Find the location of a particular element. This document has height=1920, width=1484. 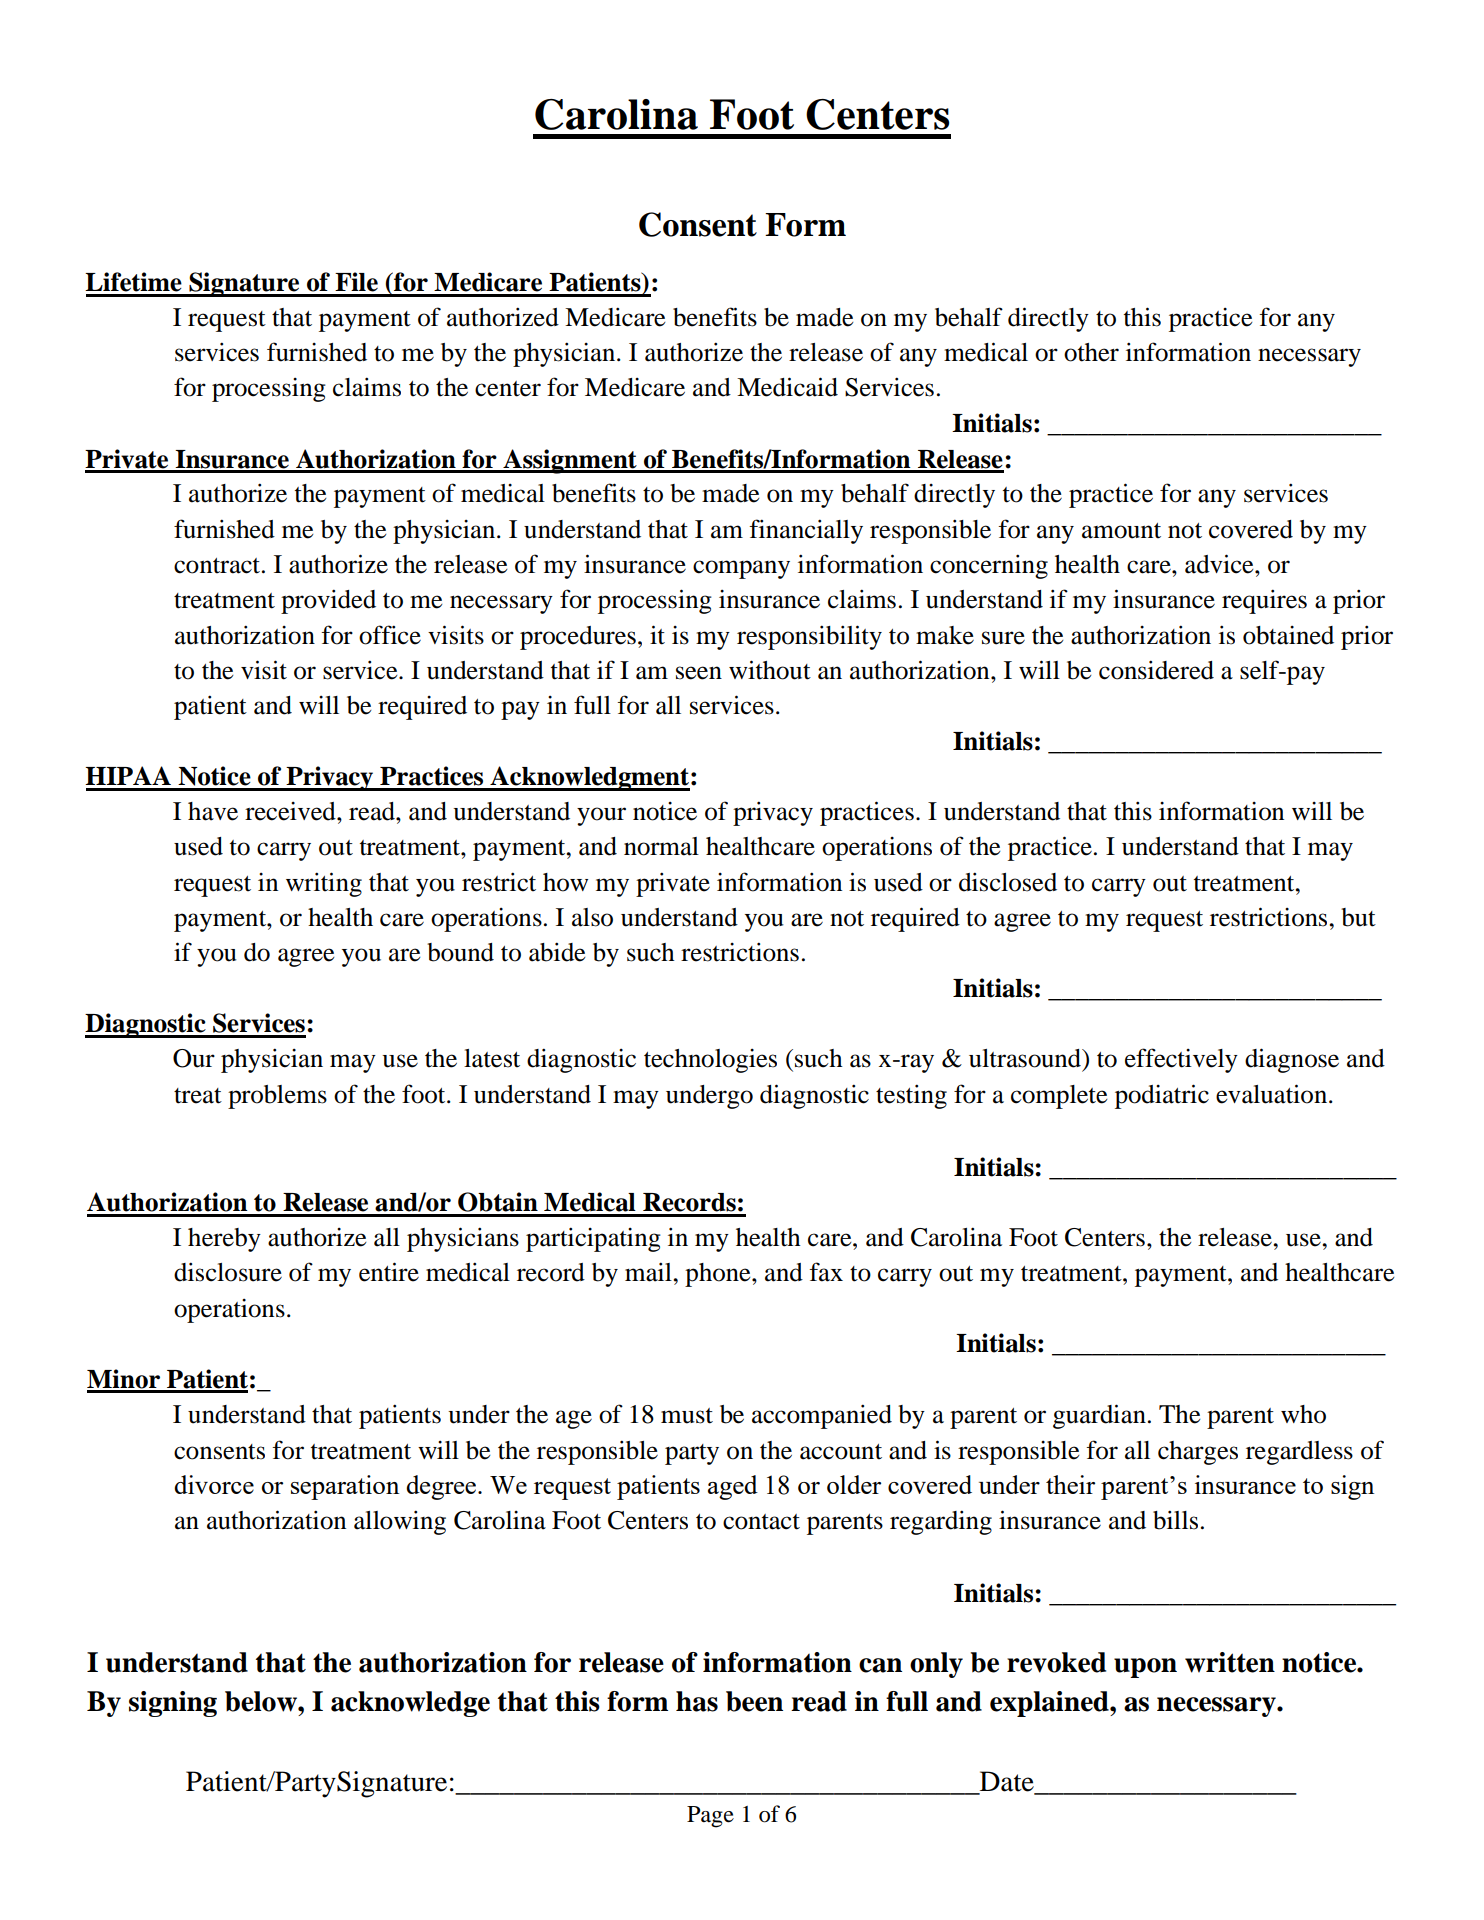

other is located at coordinates (1091, 352).
